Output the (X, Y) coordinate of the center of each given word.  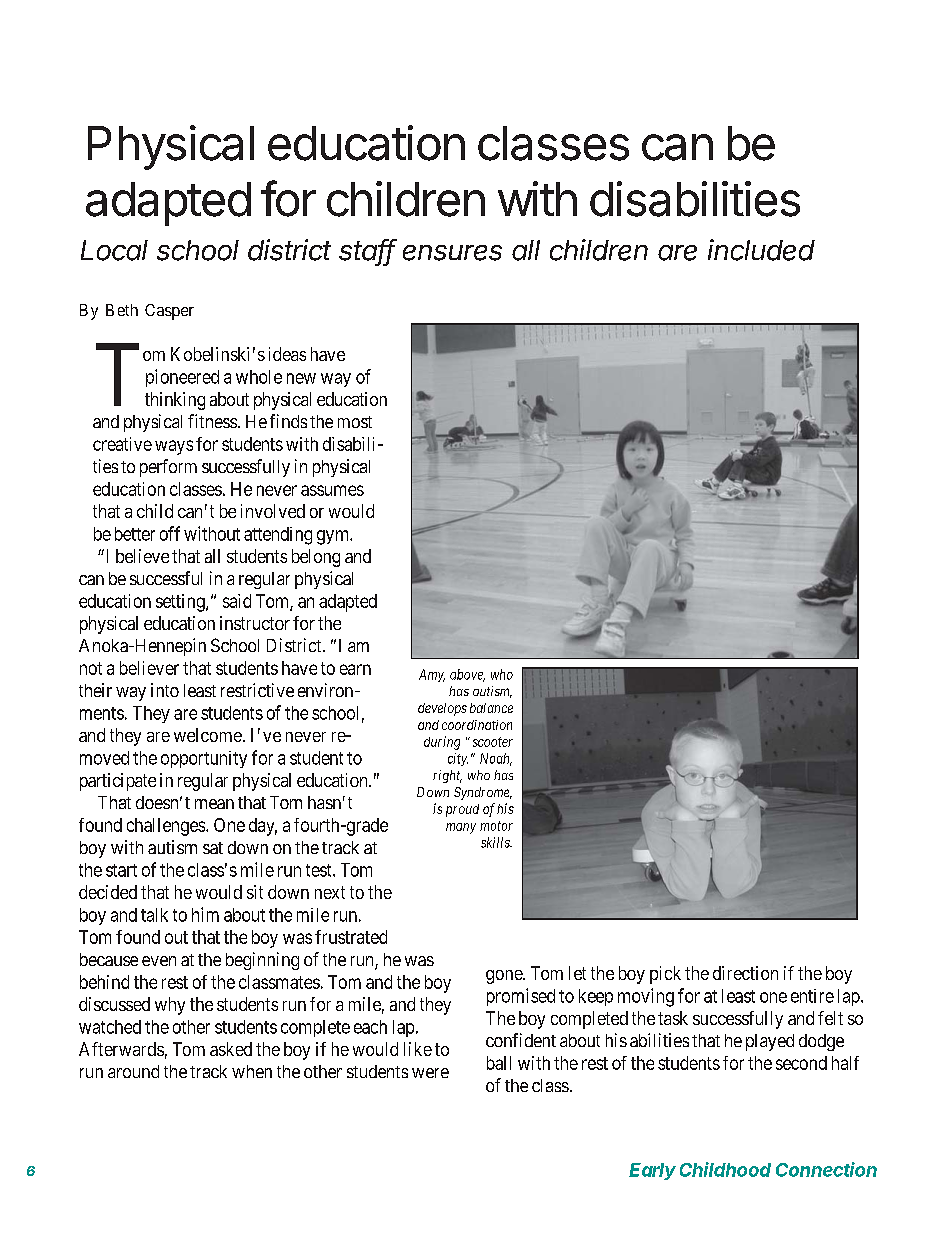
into (165, 690)
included (761, 250)
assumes (332, 490)
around (133, 1071)
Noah (496, 759)
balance (491, 708)
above (467, 675)
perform (168, 468)
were (430, 1073)
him (205, 914)
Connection (826, 1169)
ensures (452, 253)
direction (745, 973)
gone (505, 977)
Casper (169, 312)
